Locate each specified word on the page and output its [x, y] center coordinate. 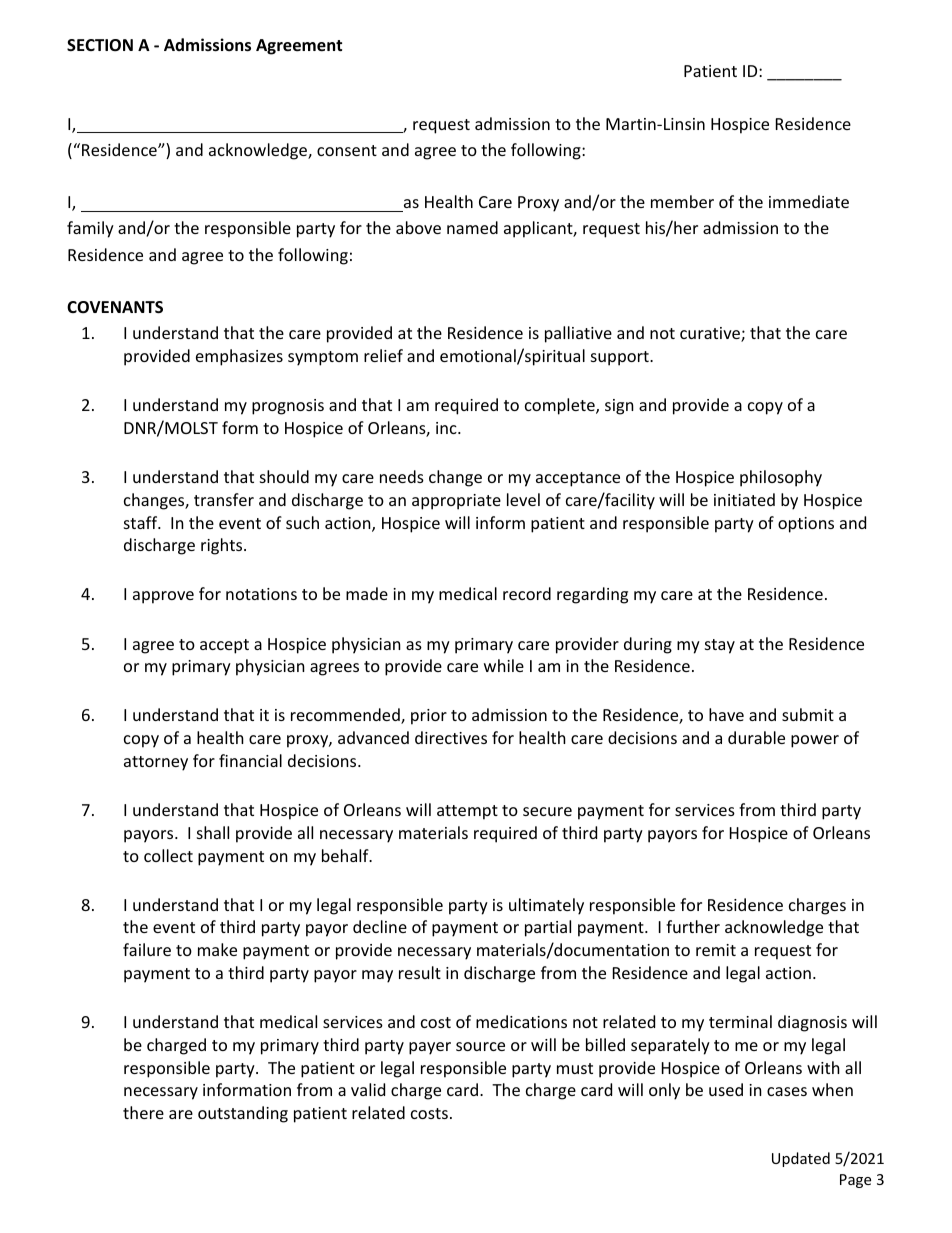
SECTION [100, 45]
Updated [801, 1159]
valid [368, 1089]
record [527, 593]
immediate [809, 201]
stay [720, 646]
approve [163, 597]
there [143, 1112]
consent [347, 150]
